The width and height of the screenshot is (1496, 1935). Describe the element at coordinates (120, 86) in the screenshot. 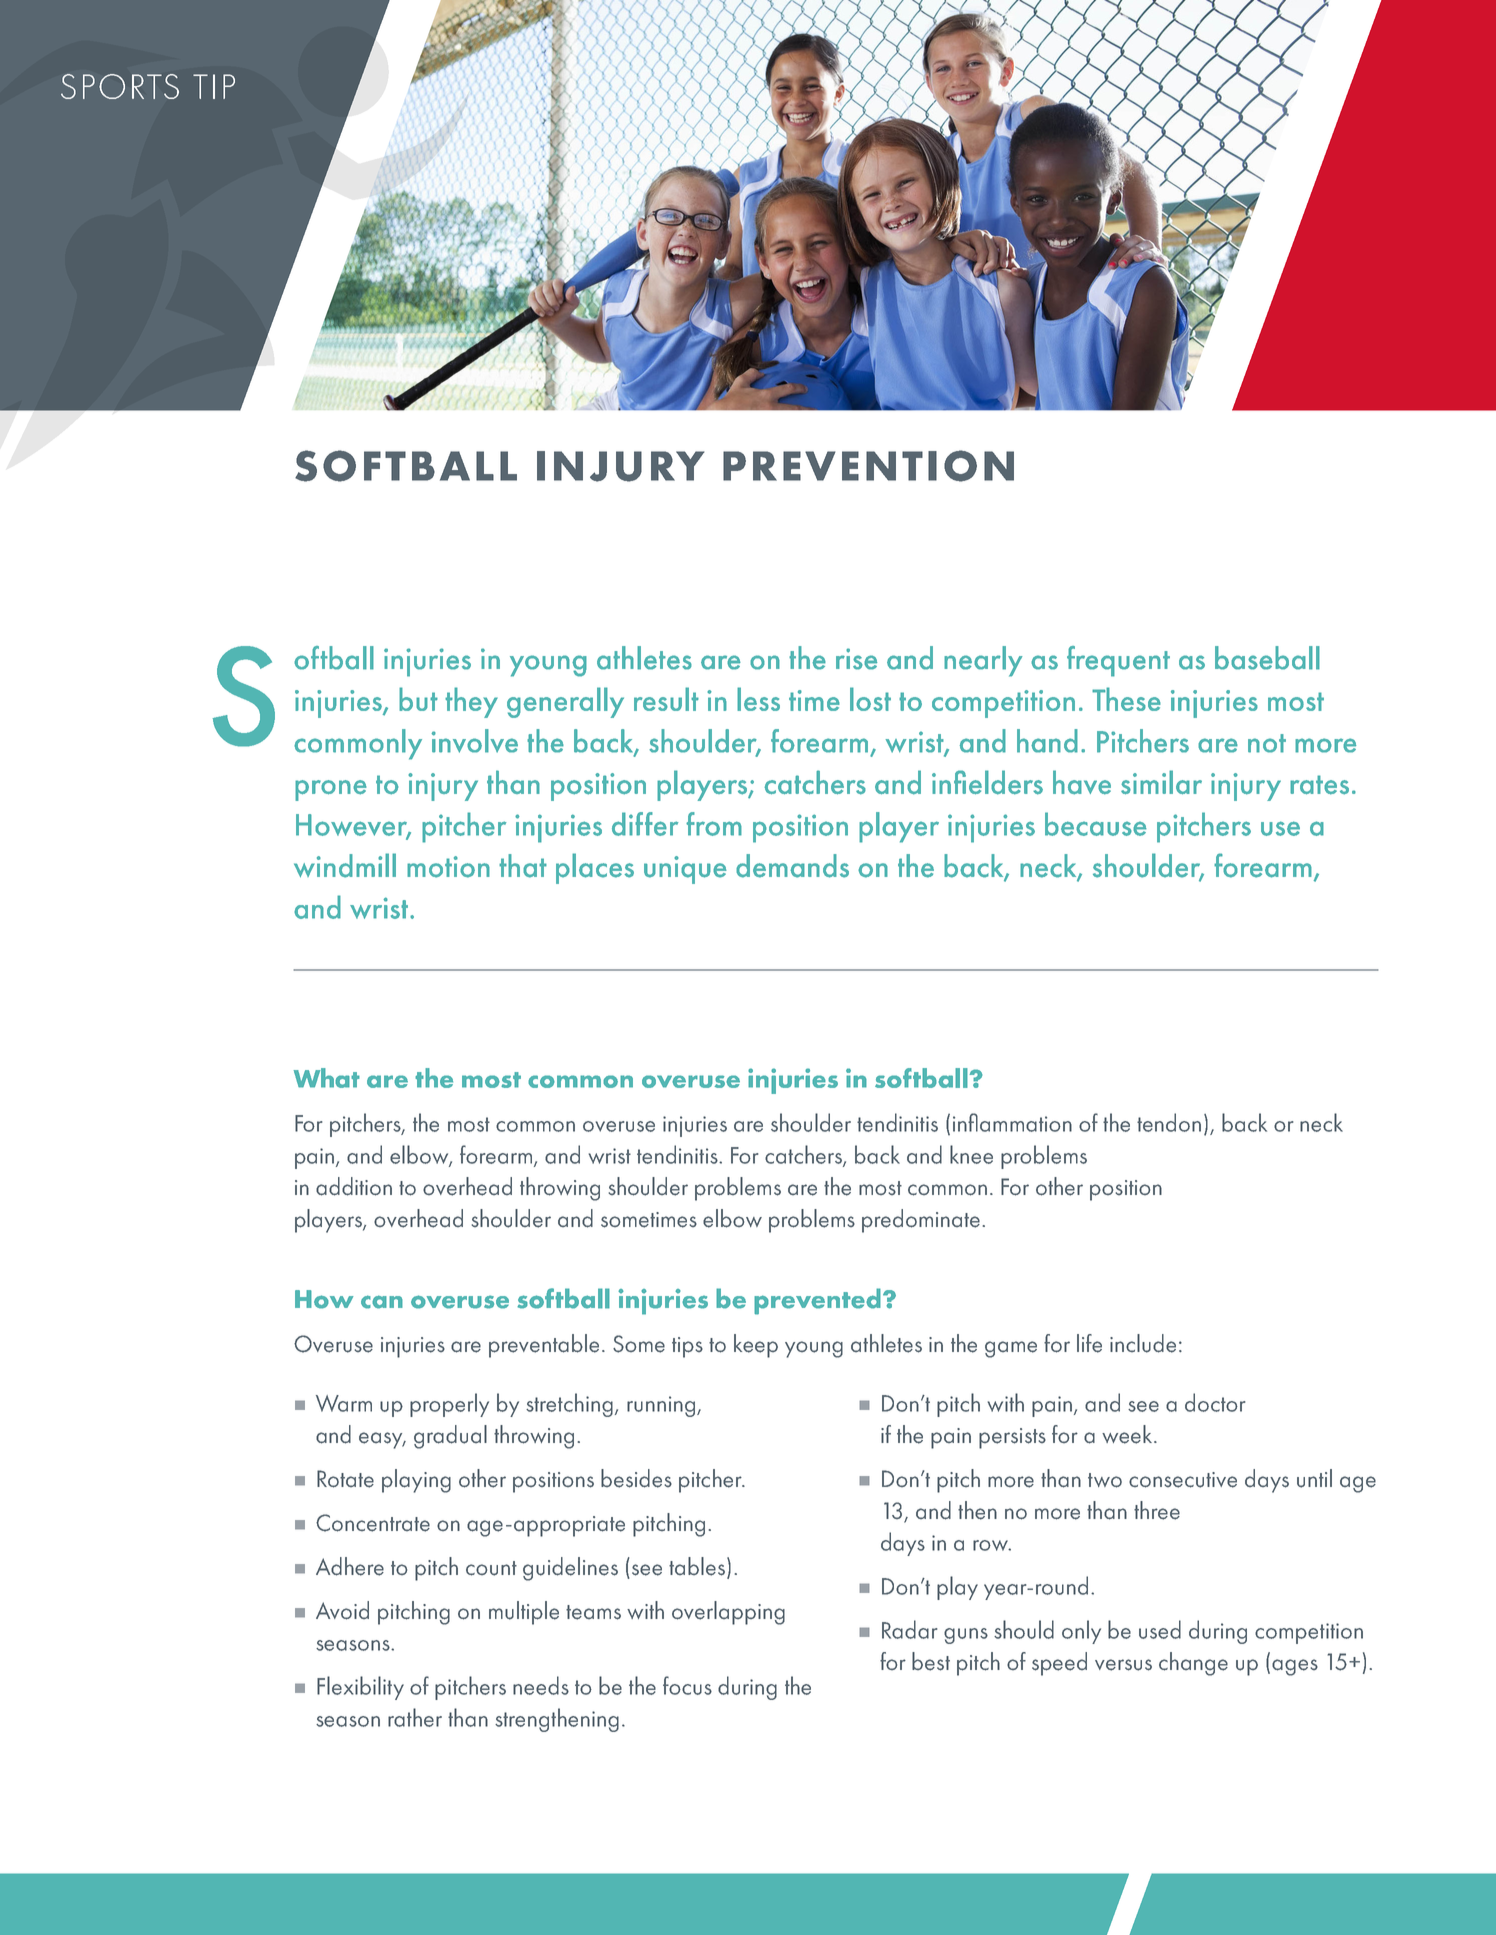

I see `SPORTS` at that location.
